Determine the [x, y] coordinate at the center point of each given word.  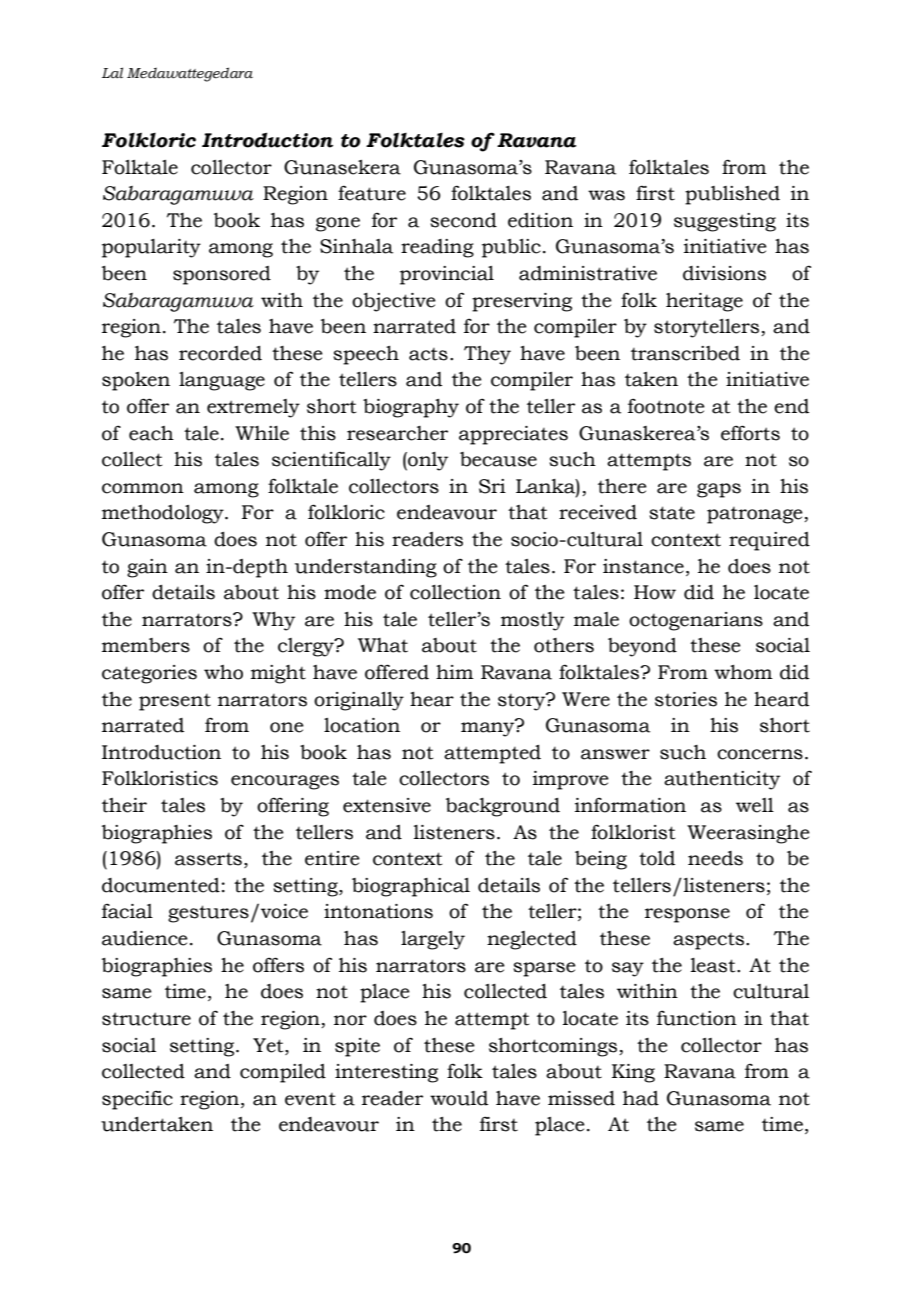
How [655, 592]
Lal [112, 72]
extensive [387, 805]
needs [715, 858]
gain [147, 568]
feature [372, 193]
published [732, 195]
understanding [366, 568]
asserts [208, 859]
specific [137, 1100]
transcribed [685, 353]
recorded [220, 353]
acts [428, 354]
